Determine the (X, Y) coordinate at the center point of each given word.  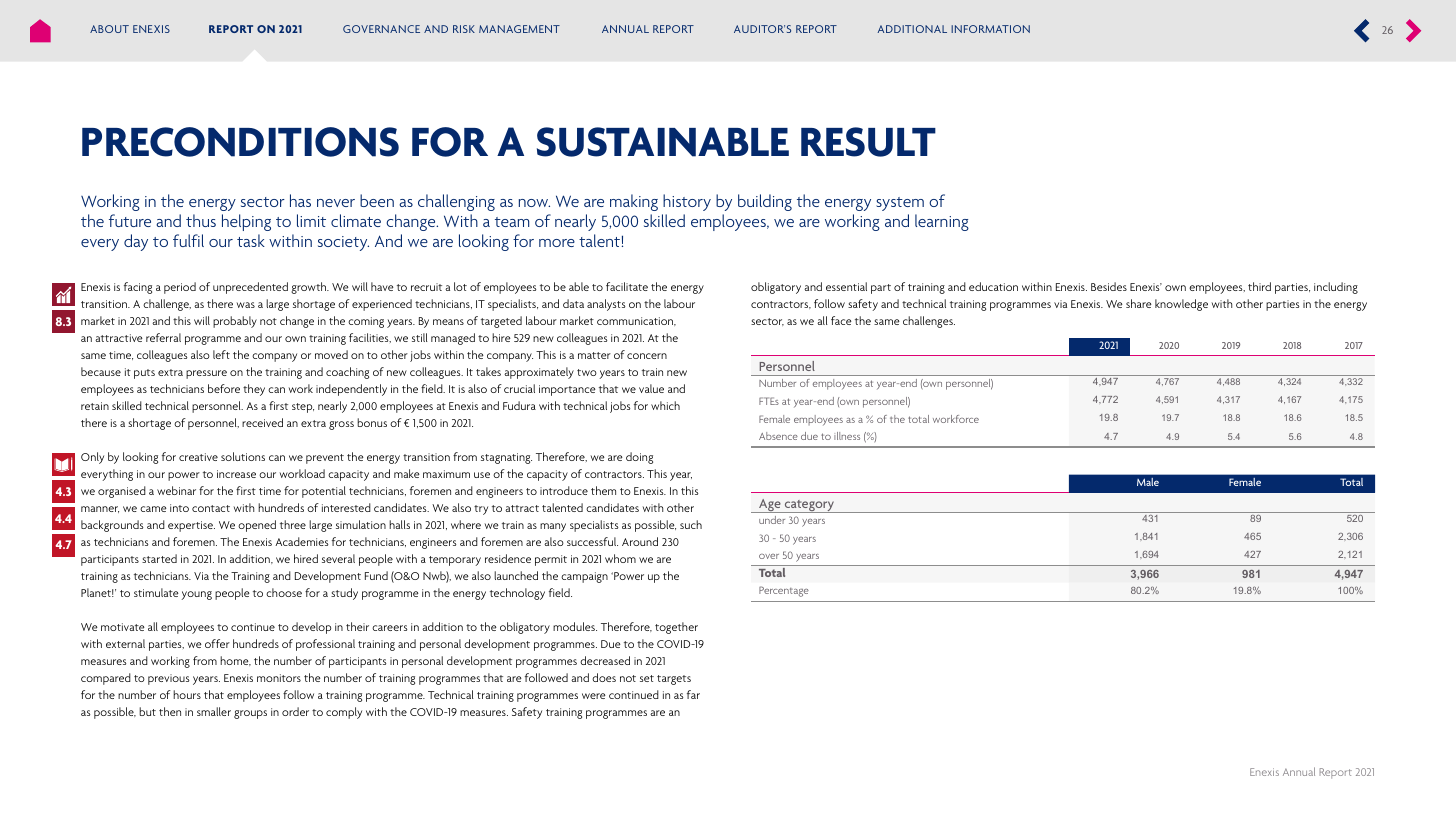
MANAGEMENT (519, 29)
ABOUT (109, 29)
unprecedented (250, 288)
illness (847, 436)
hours (187, 694)
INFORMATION (990, 29)
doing (639, 458)
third (1259, 286)
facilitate (627, 286)
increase (236, 474)
